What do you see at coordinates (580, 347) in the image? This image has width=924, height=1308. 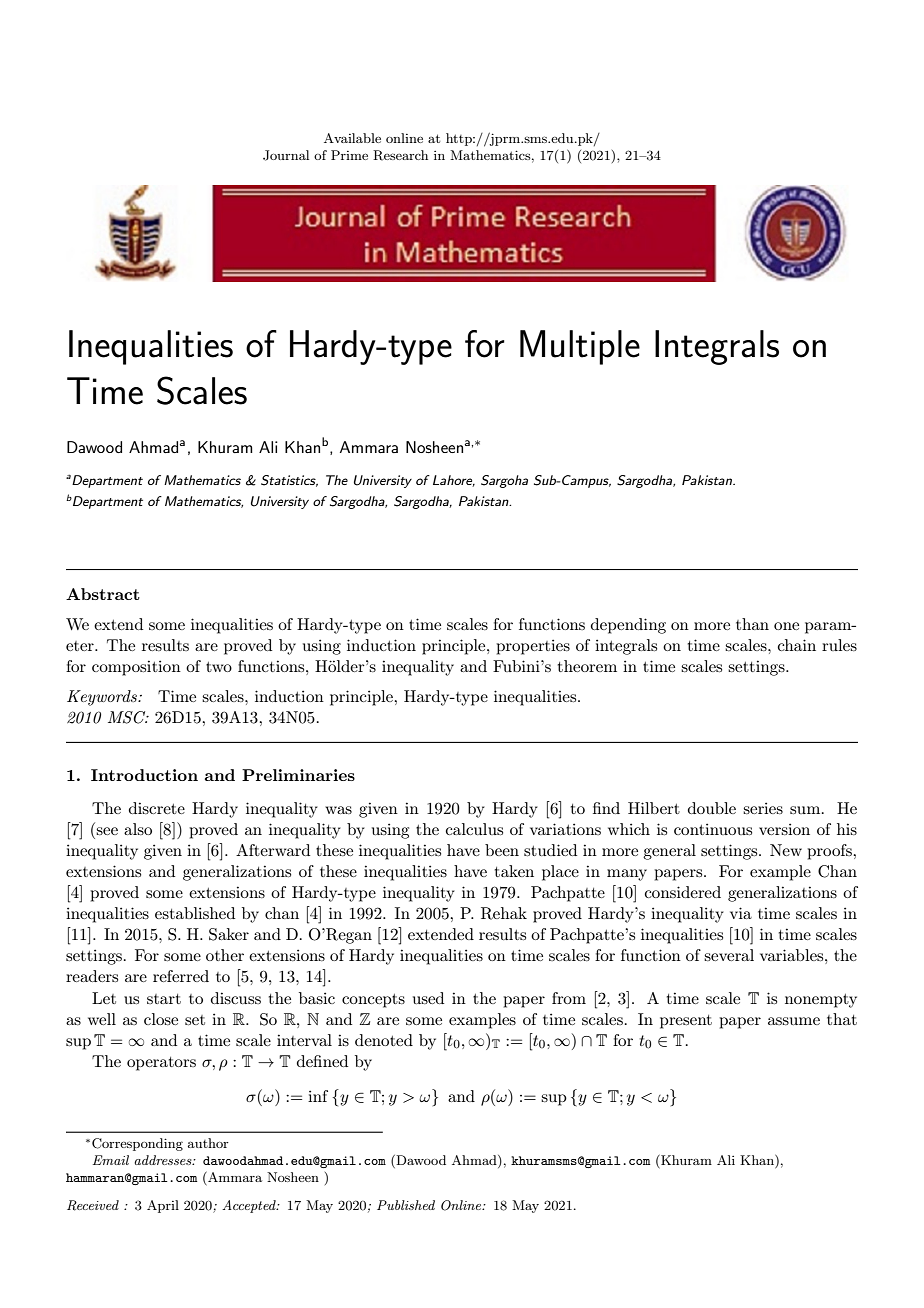 I see `Multiple` at bounding box center [580, 347].
